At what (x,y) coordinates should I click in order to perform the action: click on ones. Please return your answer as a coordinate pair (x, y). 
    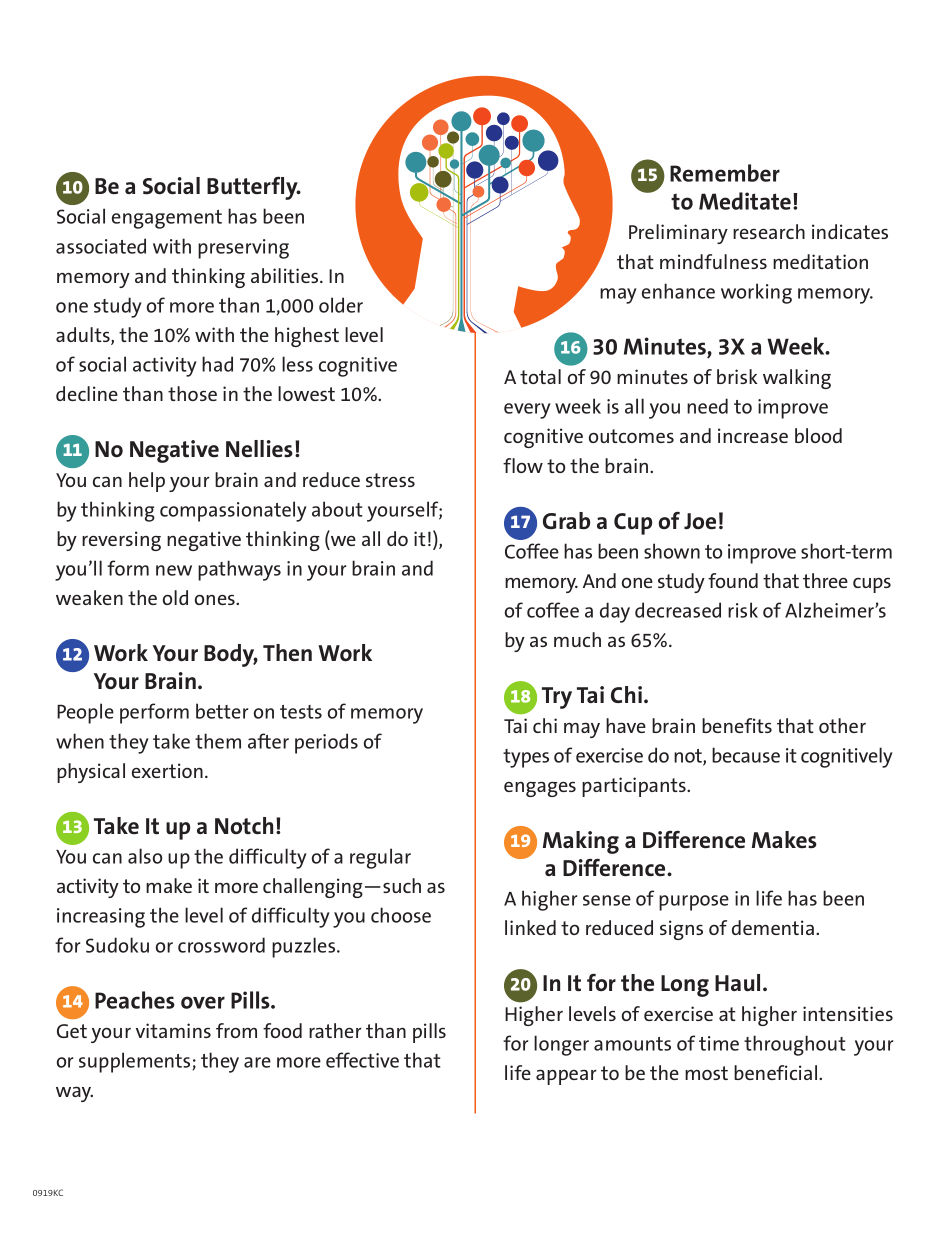
    Looking at the image, I should click on (216, 600).
